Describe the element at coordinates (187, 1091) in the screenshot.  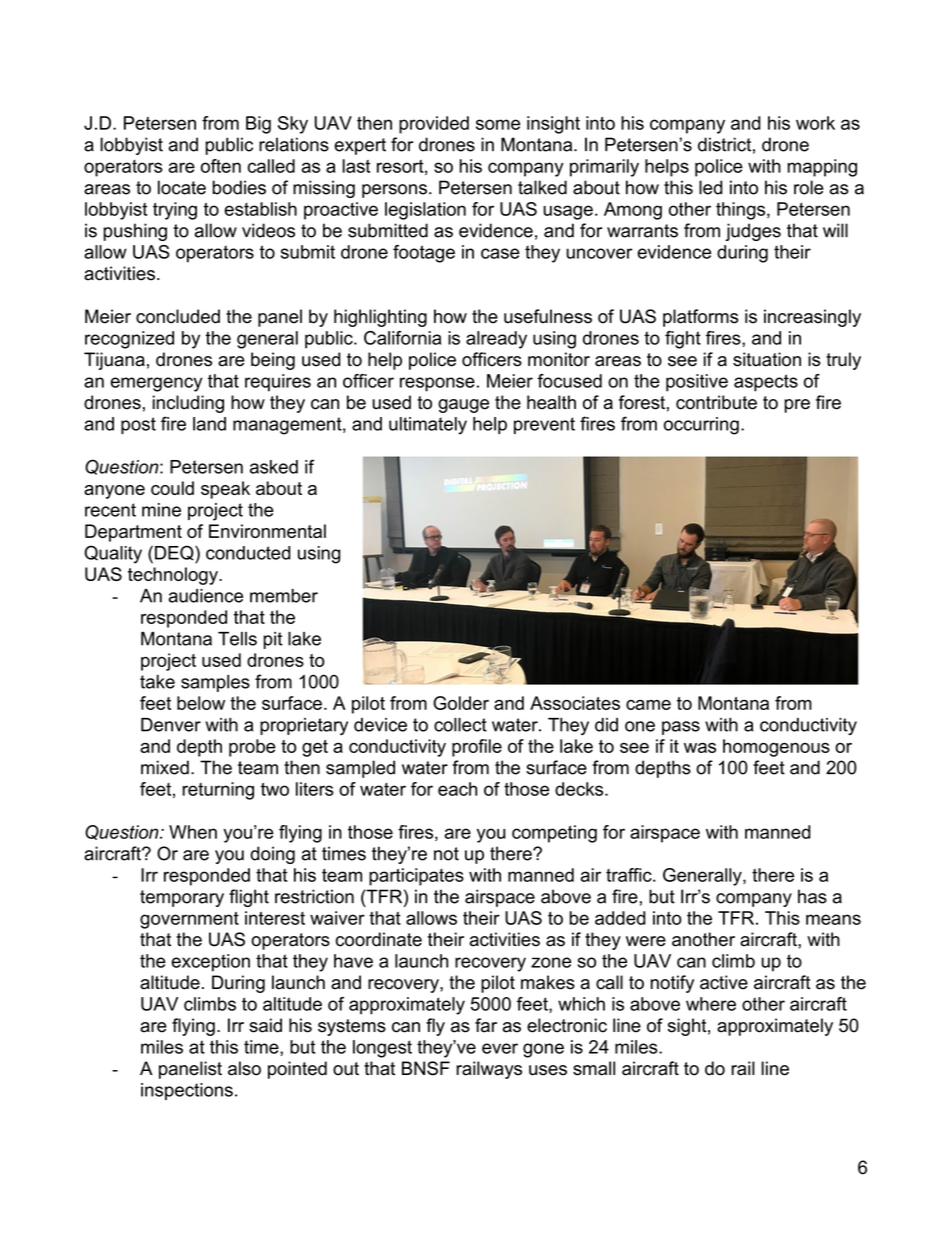
I see `inspections` at that location.
